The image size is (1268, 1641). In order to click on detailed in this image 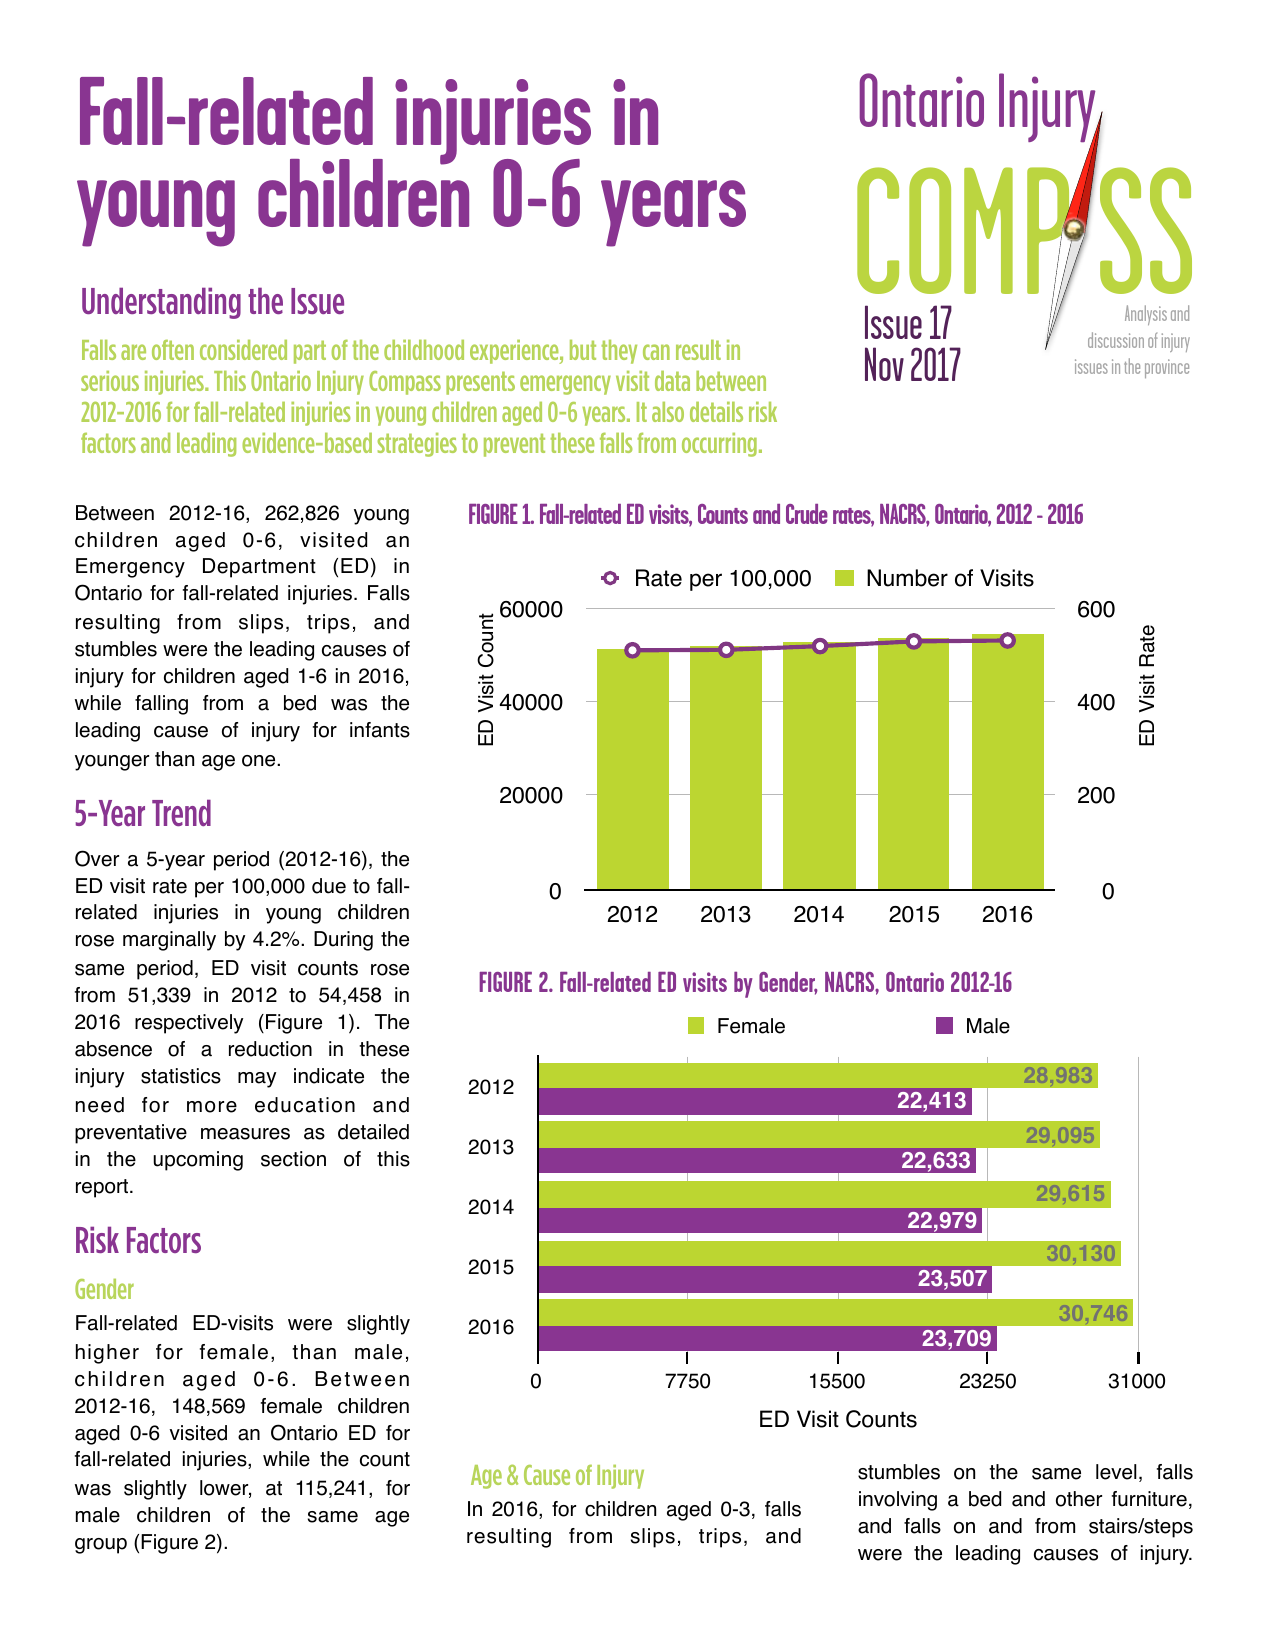, I will do `click(373, 1132)`.
